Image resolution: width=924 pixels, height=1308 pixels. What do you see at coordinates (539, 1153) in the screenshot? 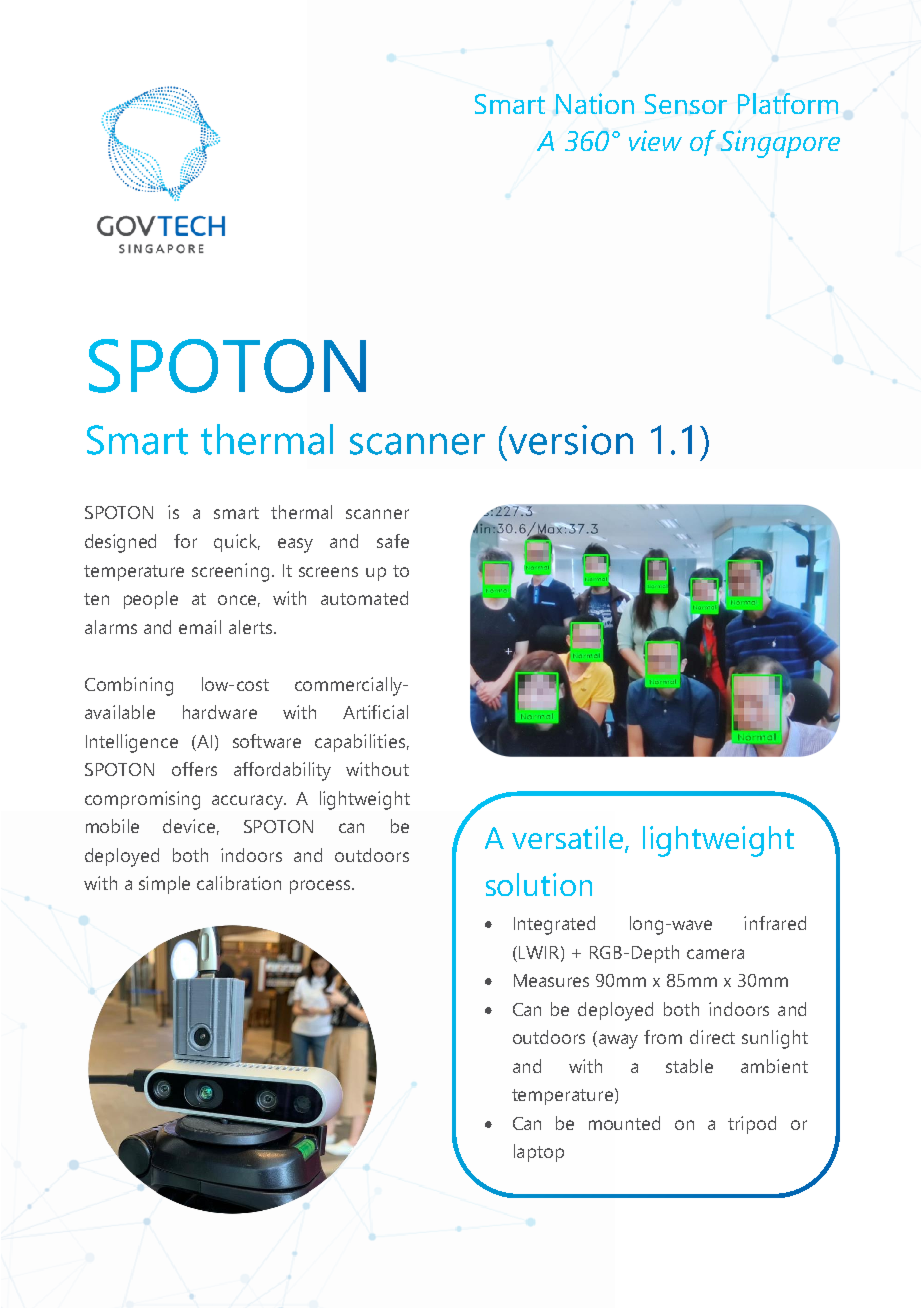
I see `laptop` at bounding box center [539, 1153].
